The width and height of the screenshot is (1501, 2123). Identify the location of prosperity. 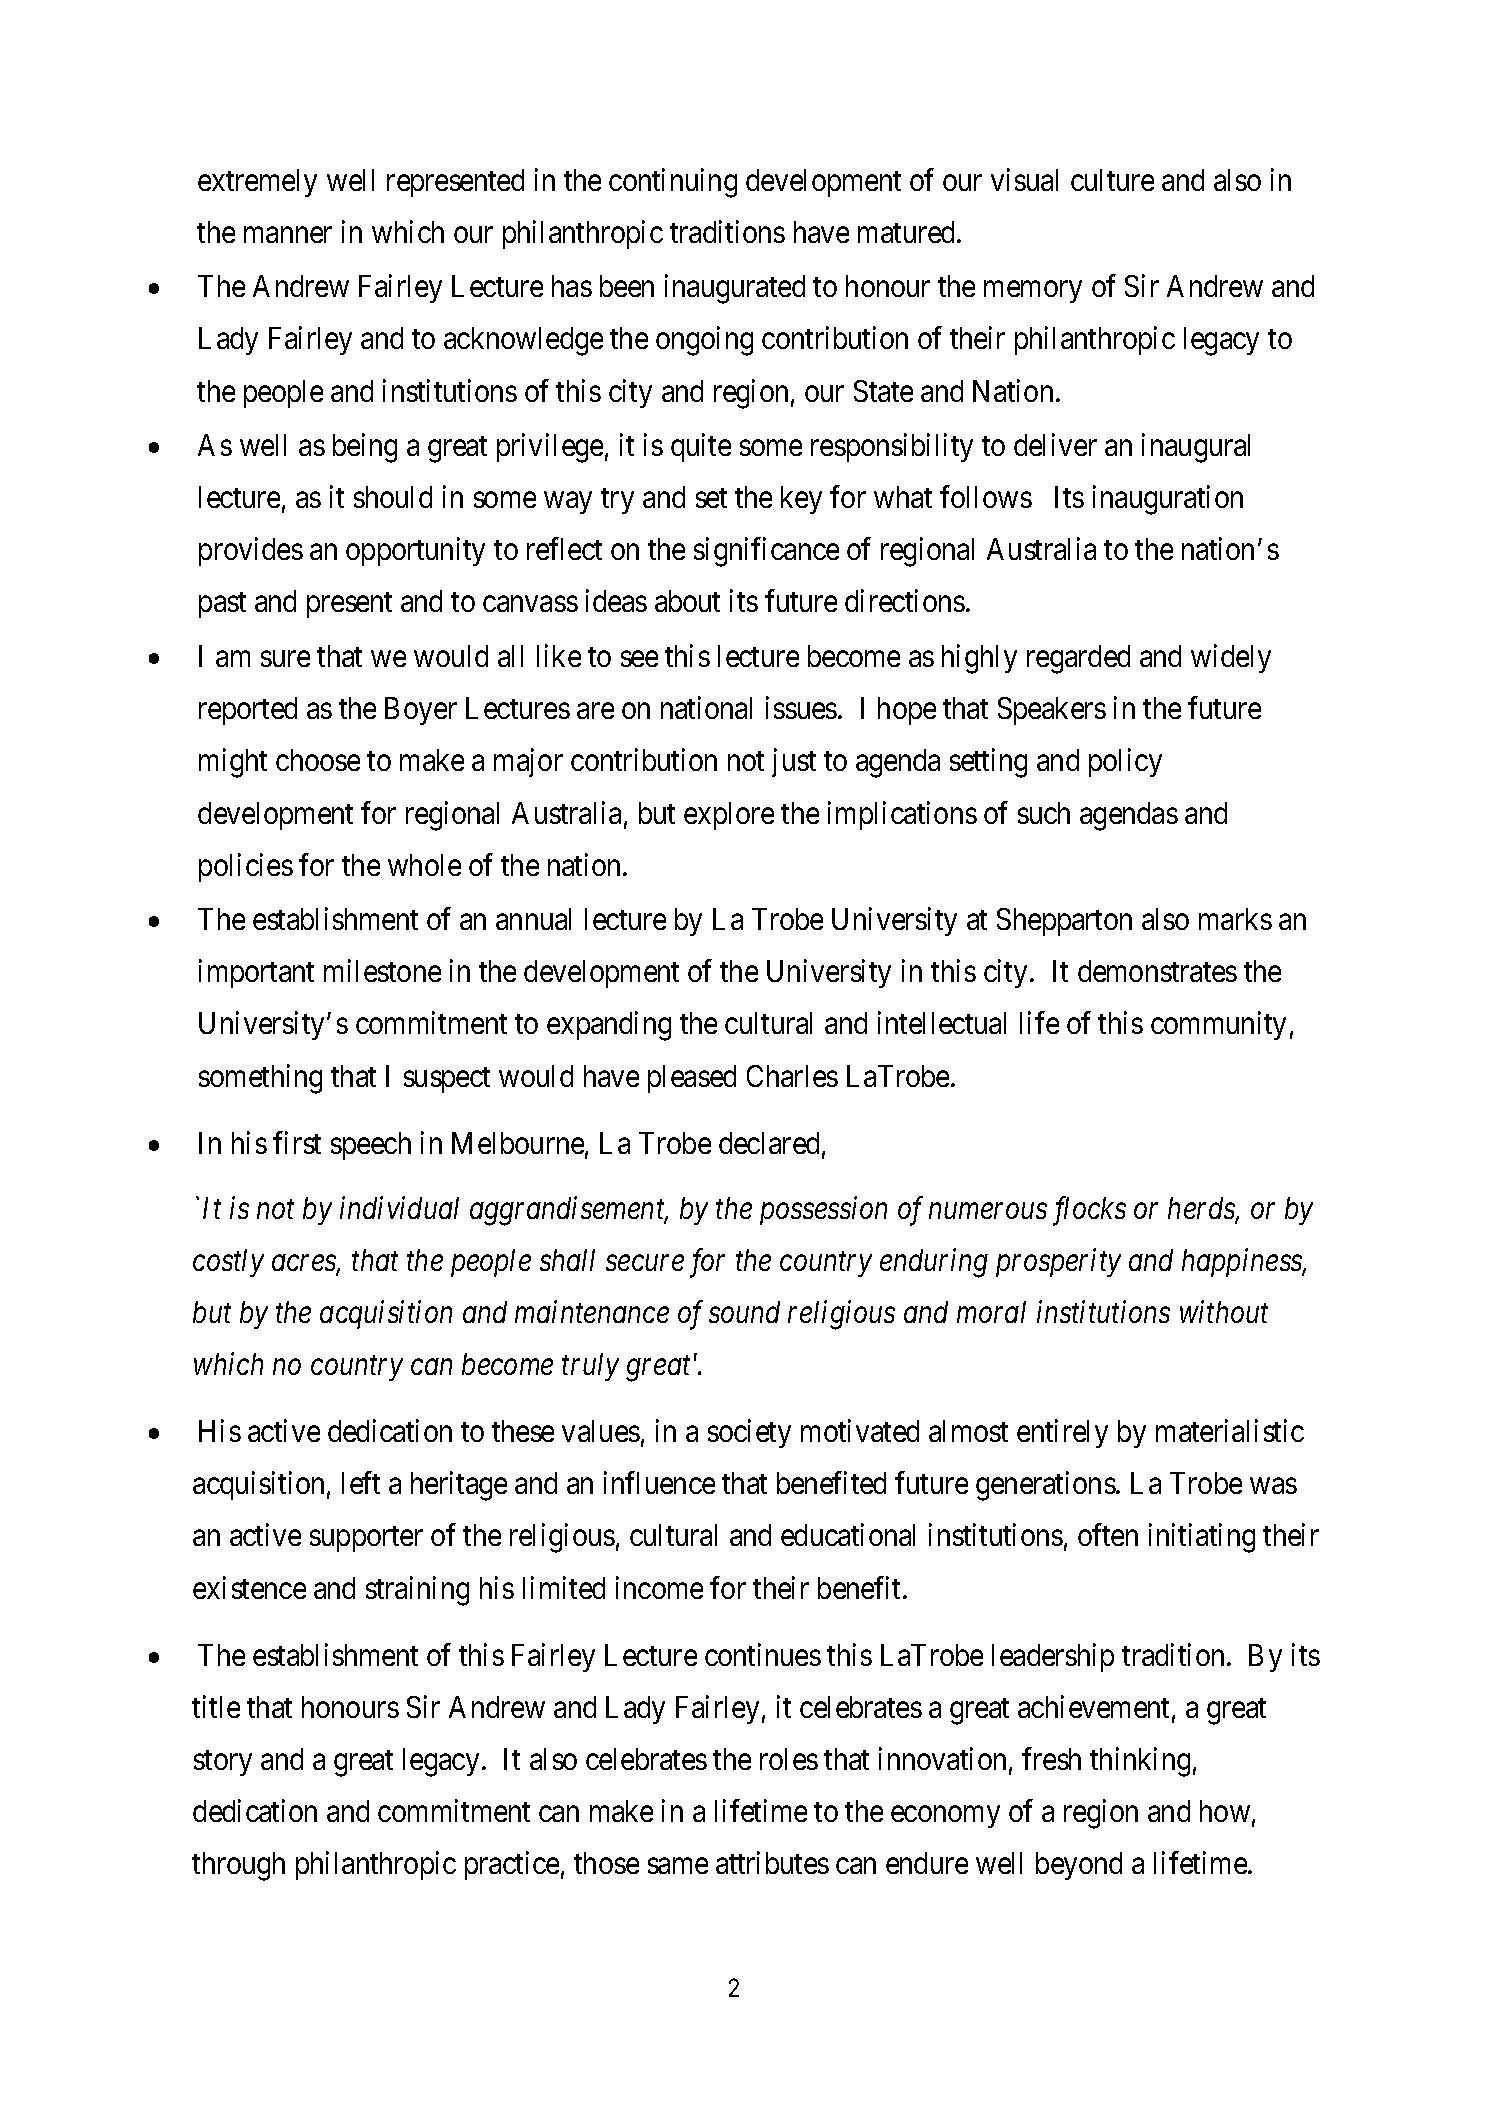
(1058, 1263).
